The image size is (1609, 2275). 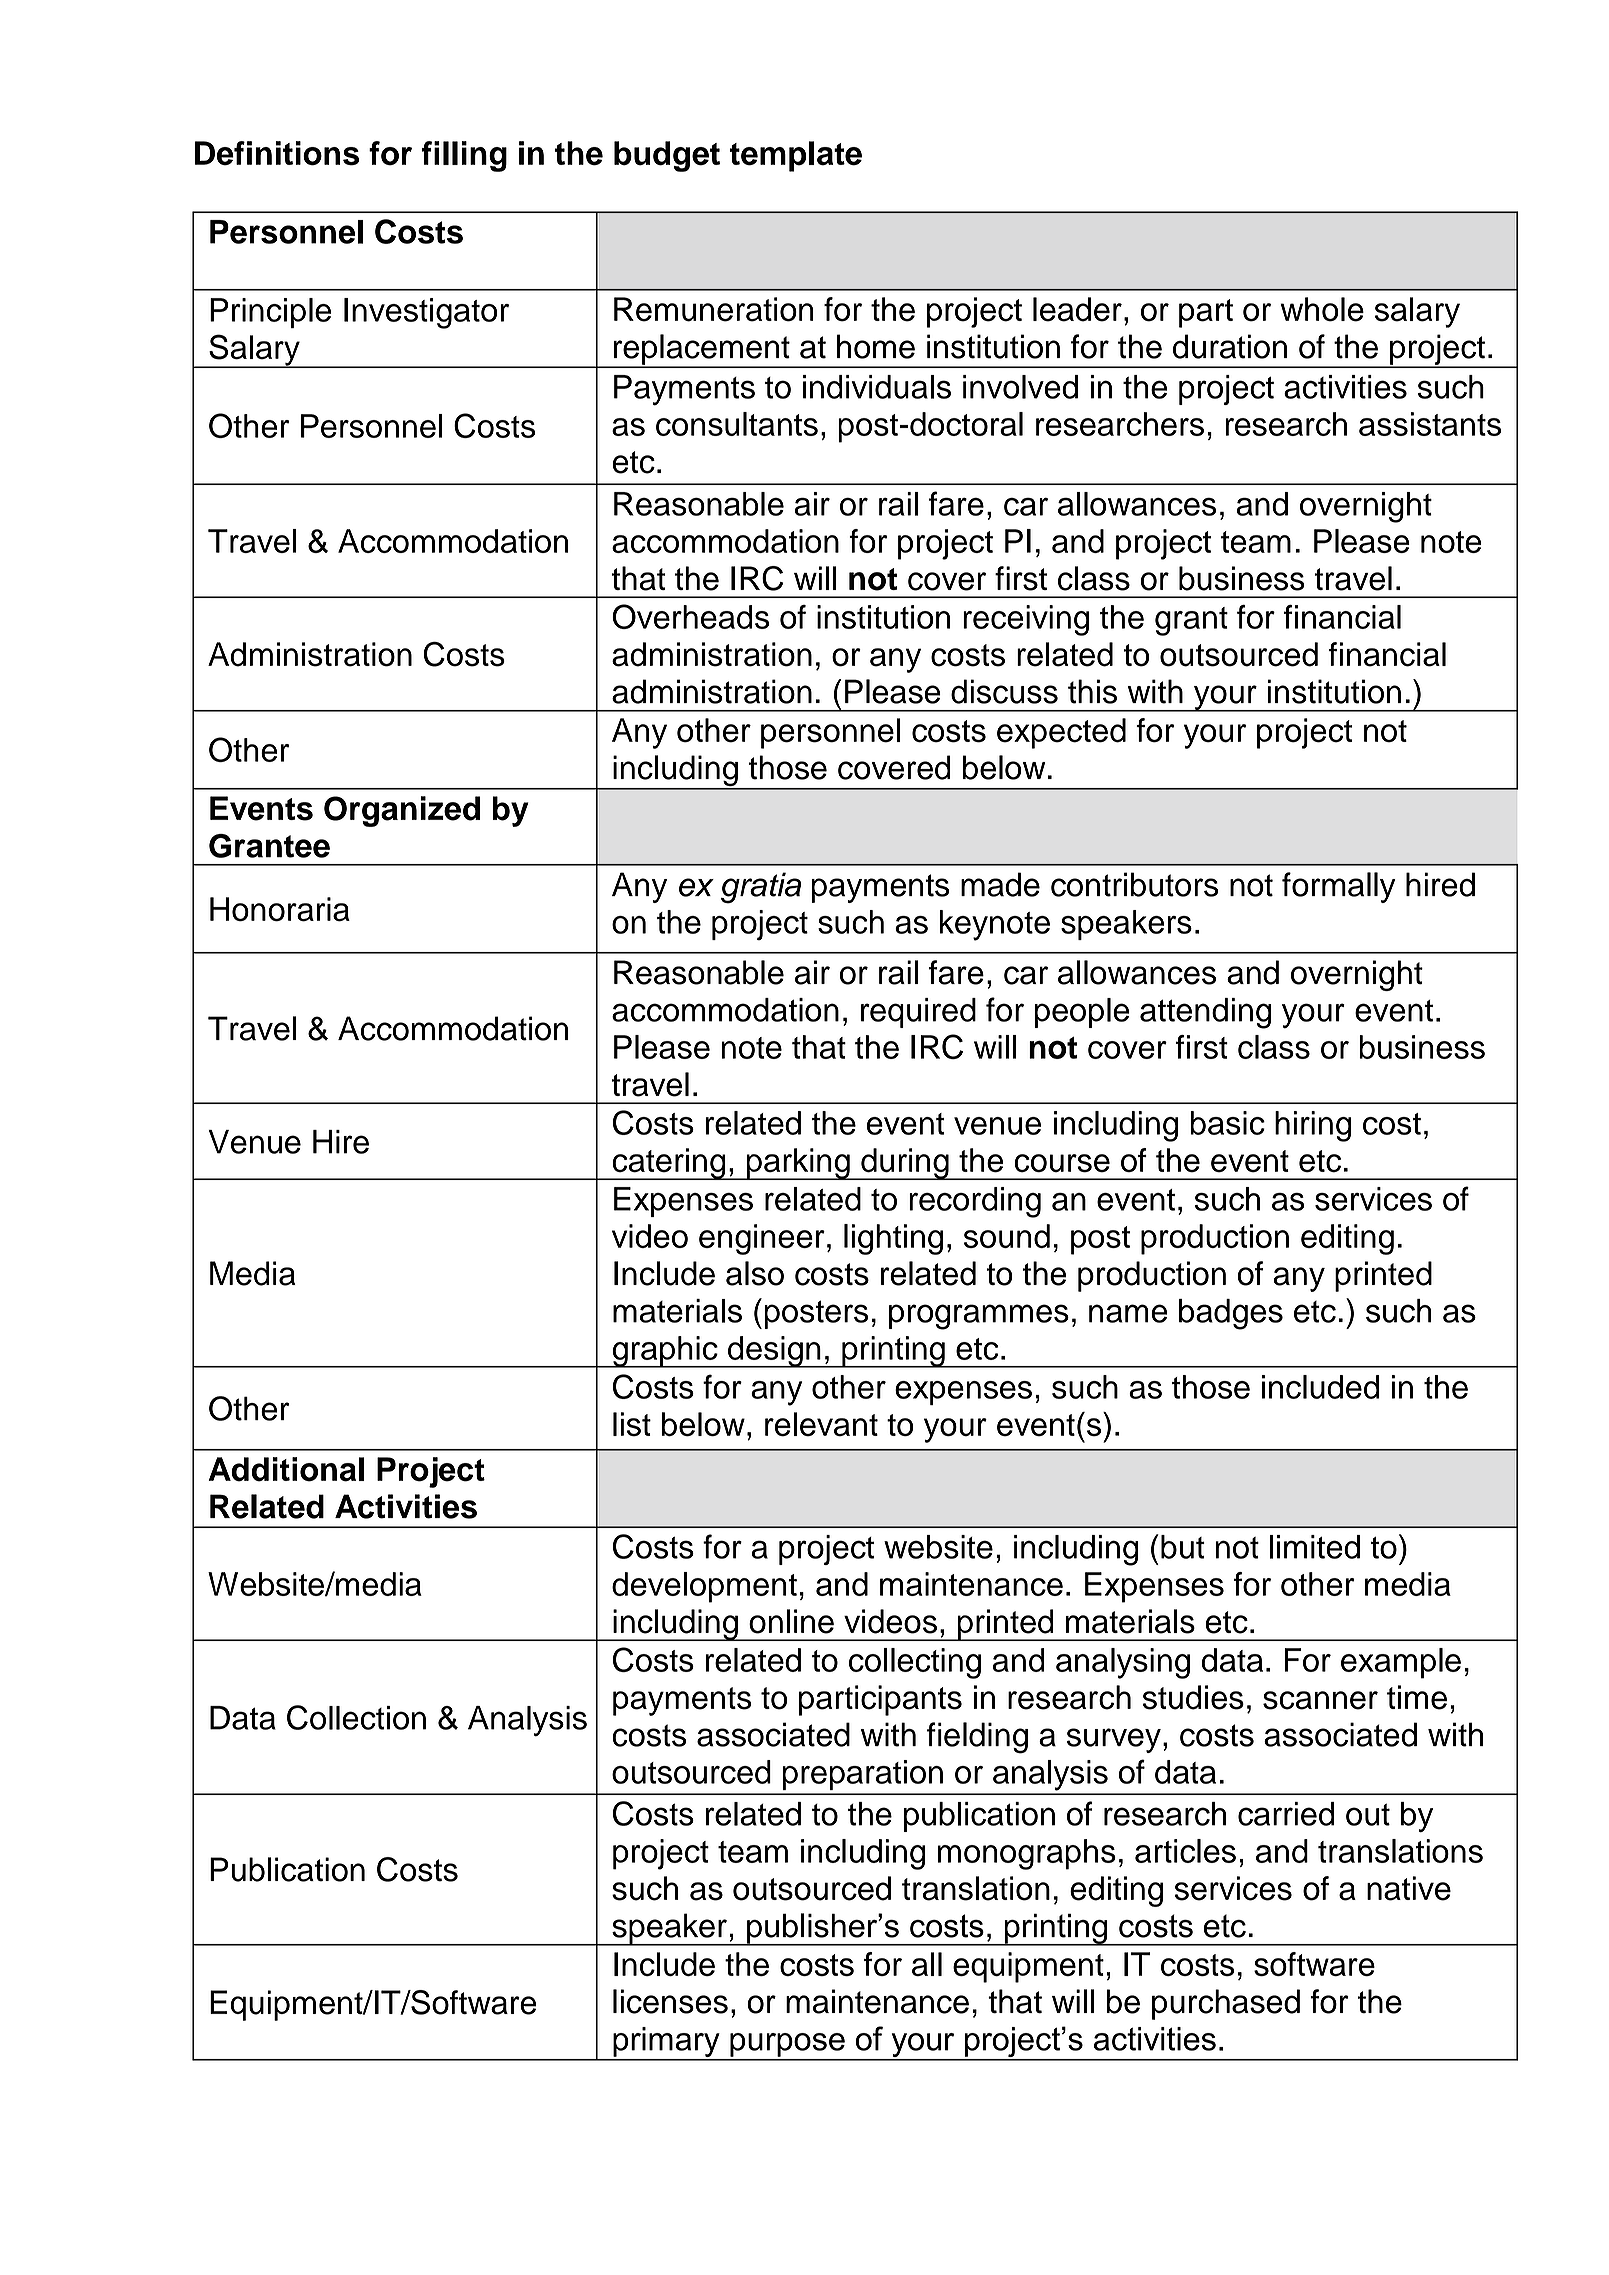 I want to click on template, so click(x=796, y=156).
